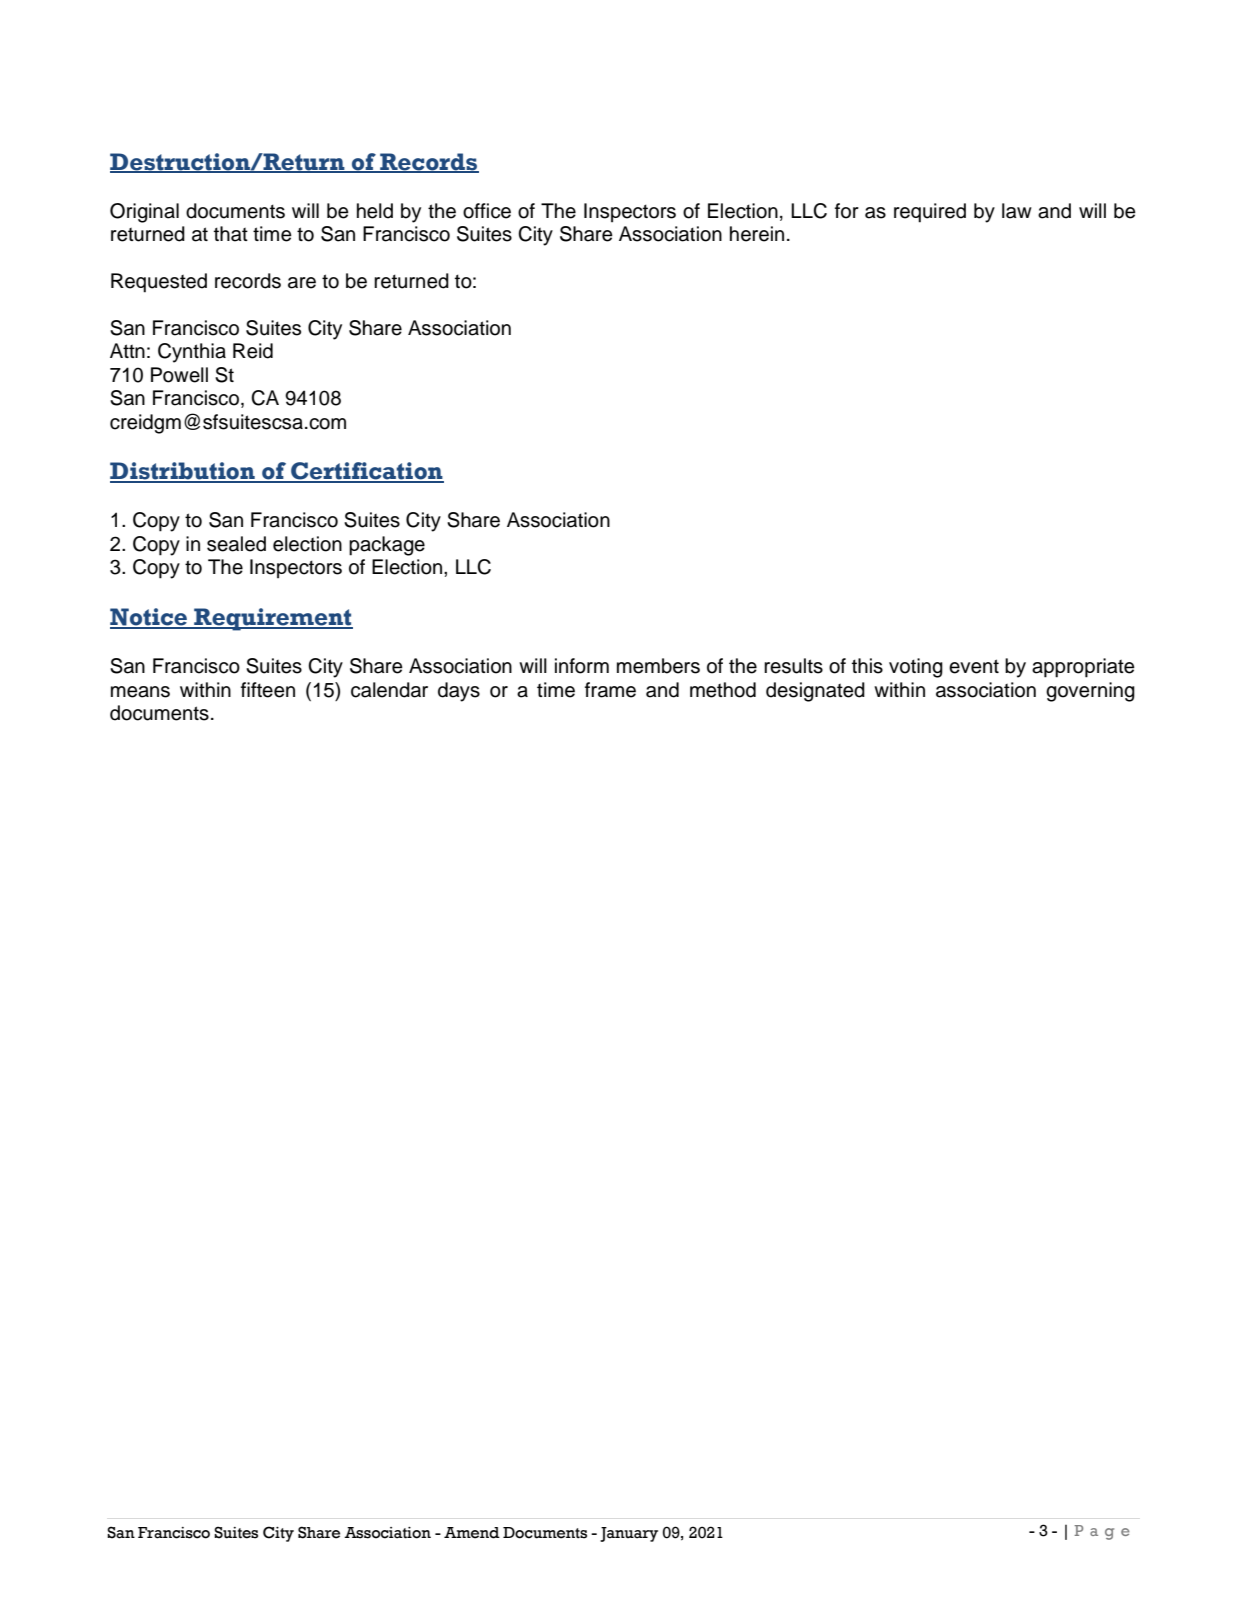  I want to click on Amend, so click(472, 1533).
